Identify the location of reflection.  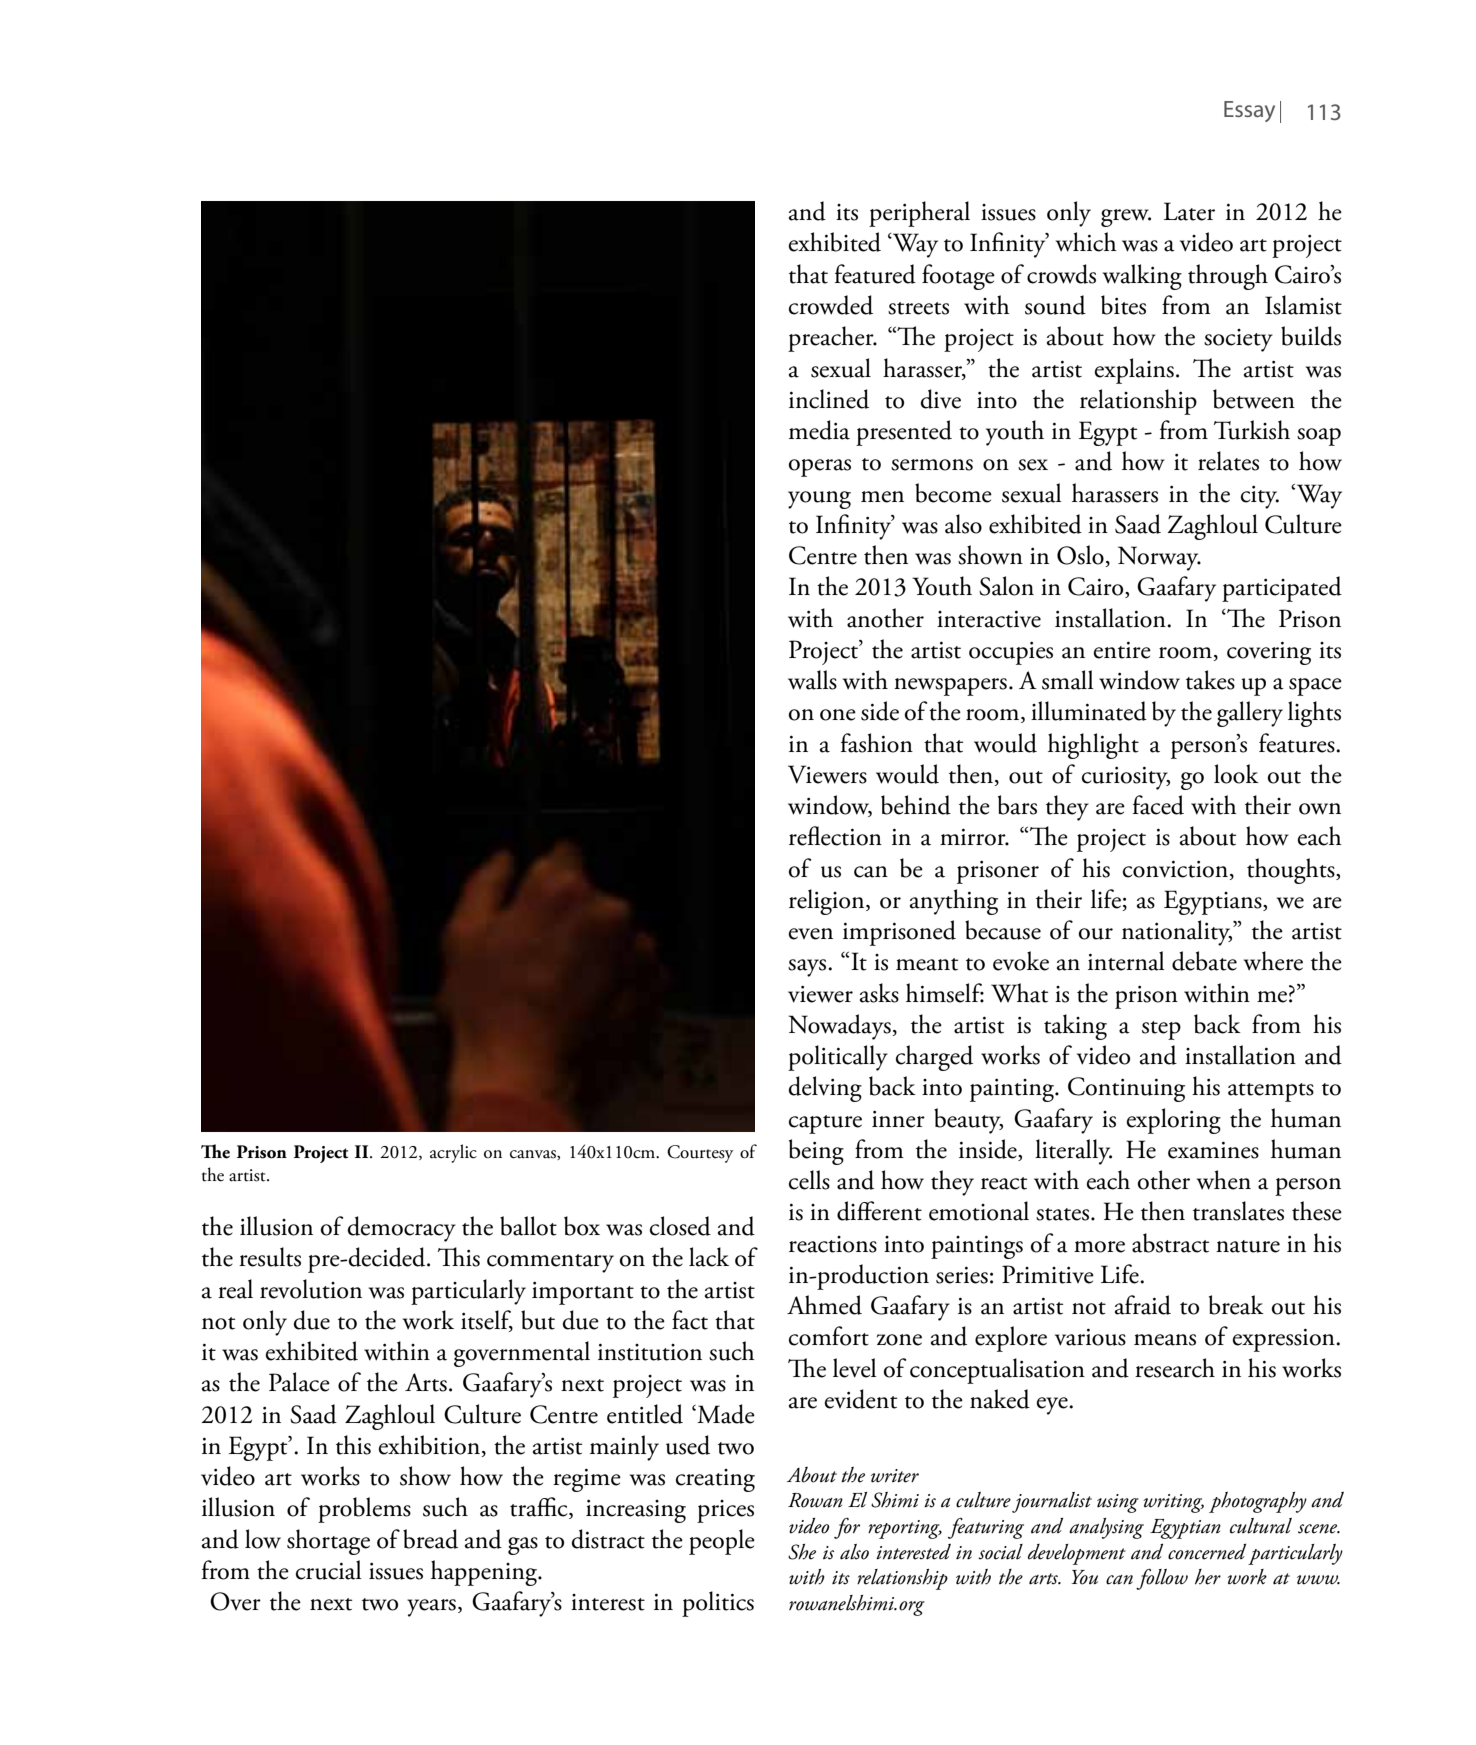
(835, 836).
